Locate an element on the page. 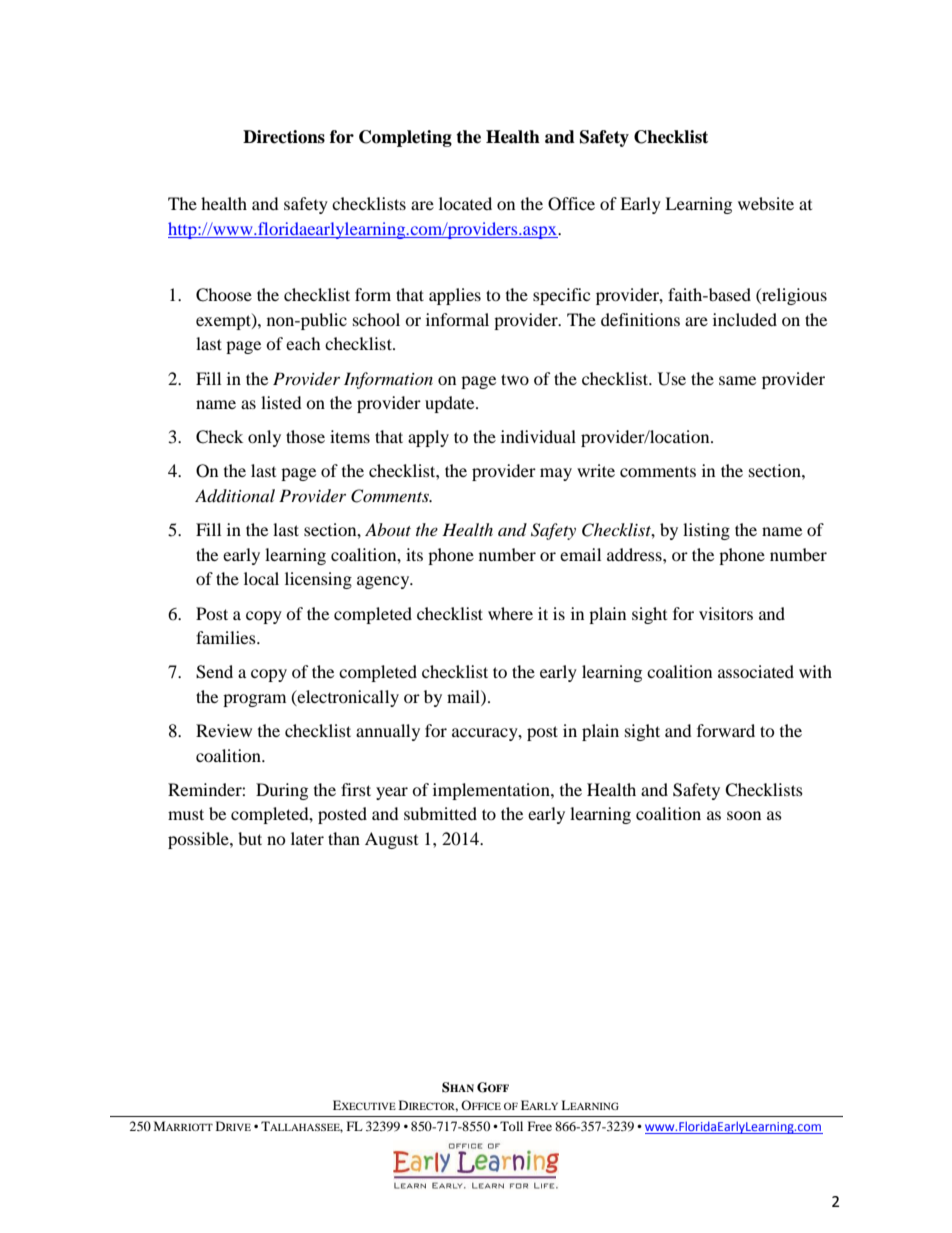 The width and height of the page is (952, 1233). Additional is located at coordinates (235, 496).
